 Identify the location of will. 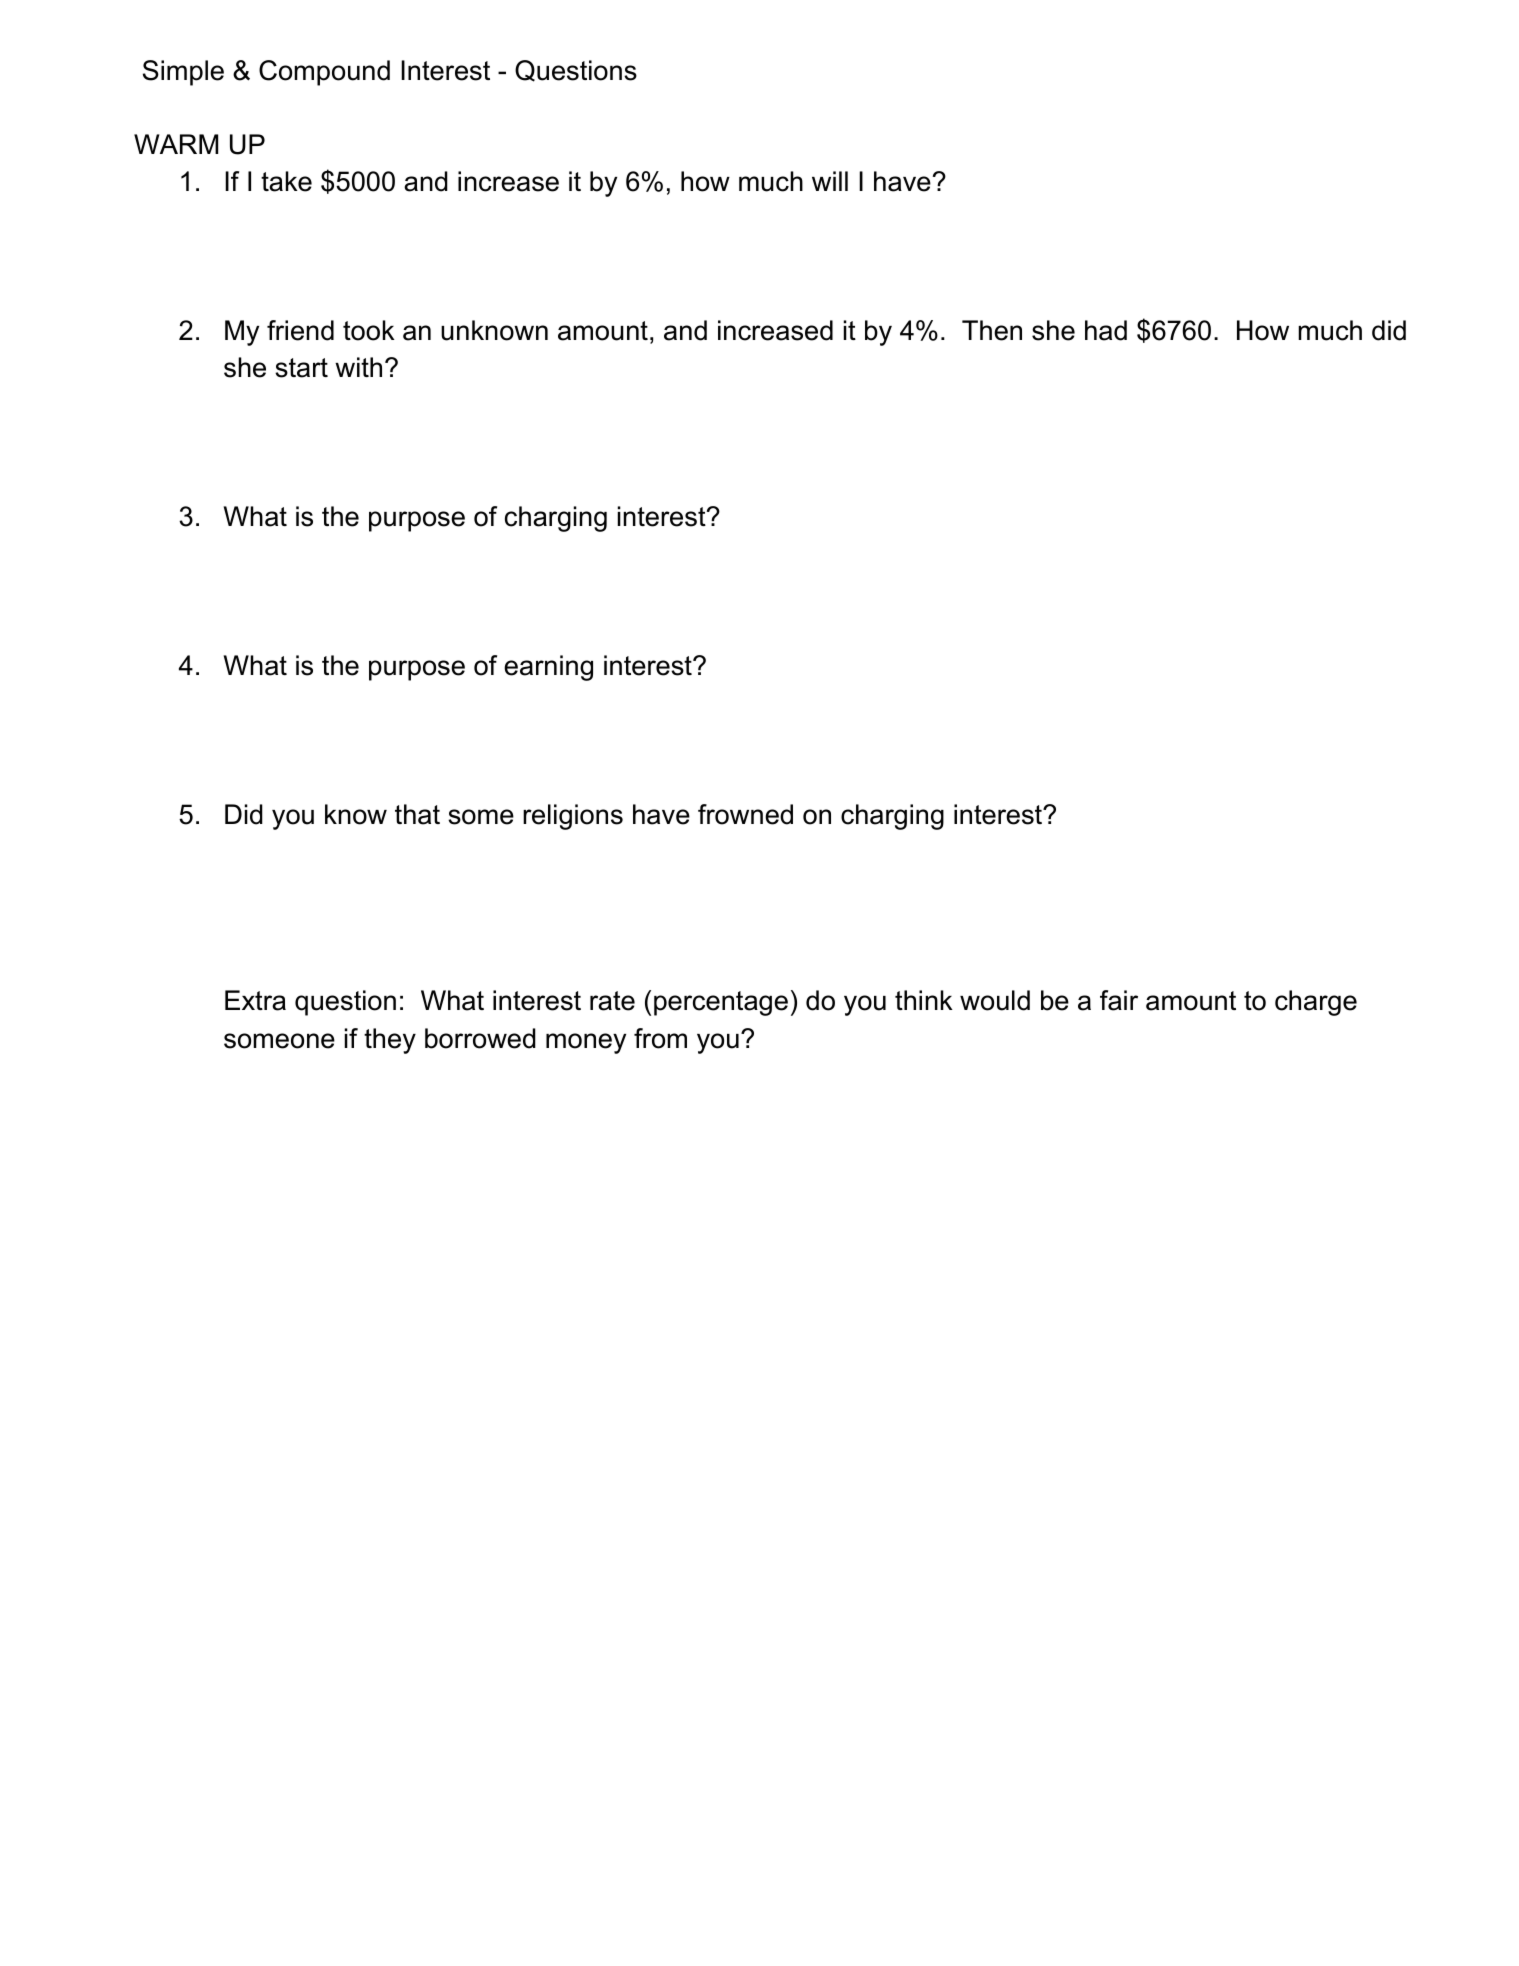
(830, 181).
